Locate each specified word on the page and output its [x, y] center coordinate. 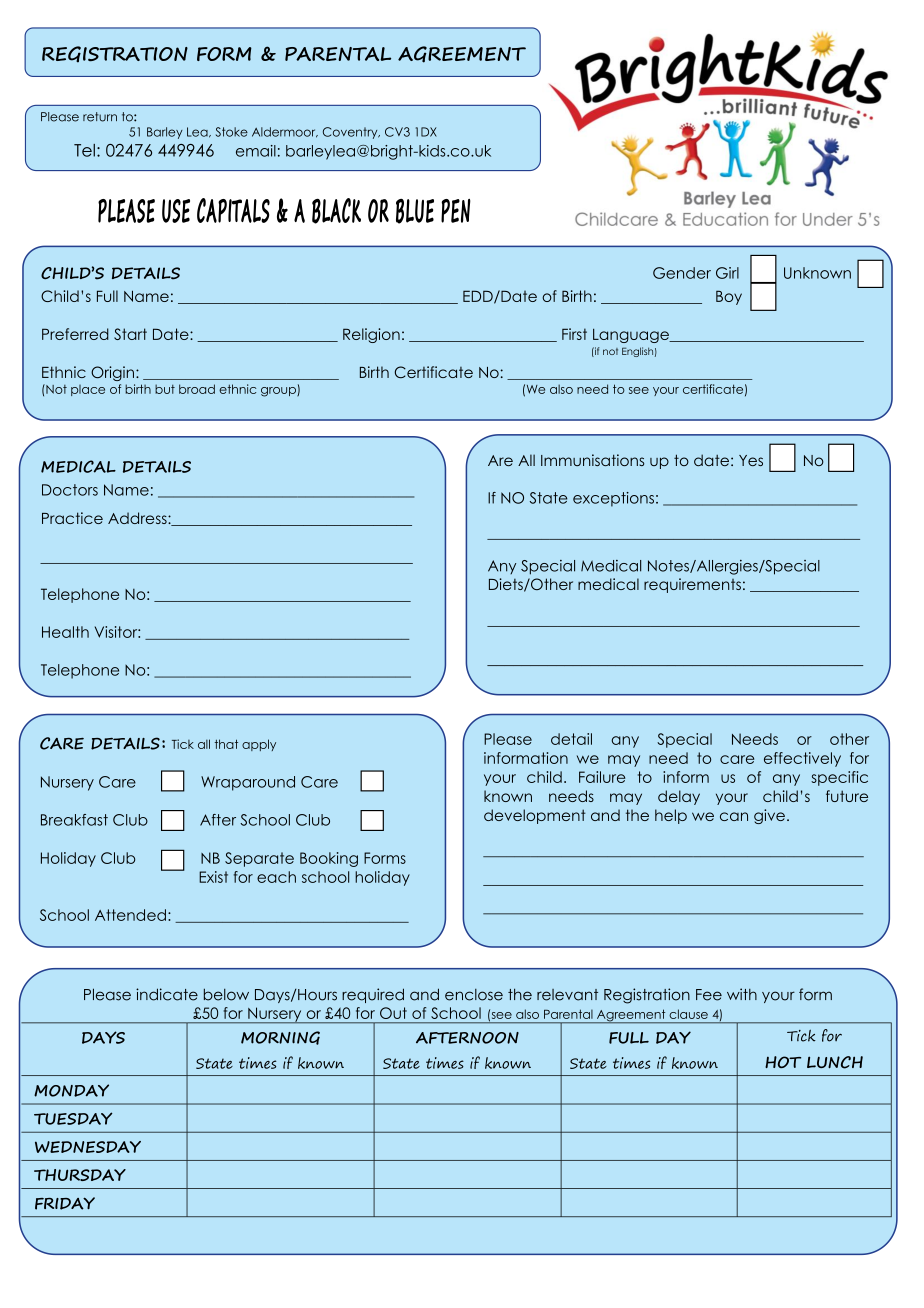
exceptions [613, 499]
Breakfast [74, 820]
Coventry [351, 133]
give [769, 816]
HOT [783, 1062]
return [100, 117]
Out [393, 1013]
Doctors [70, 490]
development [535, 816]
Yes [751, 460]
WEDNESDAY [88, 1147]
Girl [727, 273]
